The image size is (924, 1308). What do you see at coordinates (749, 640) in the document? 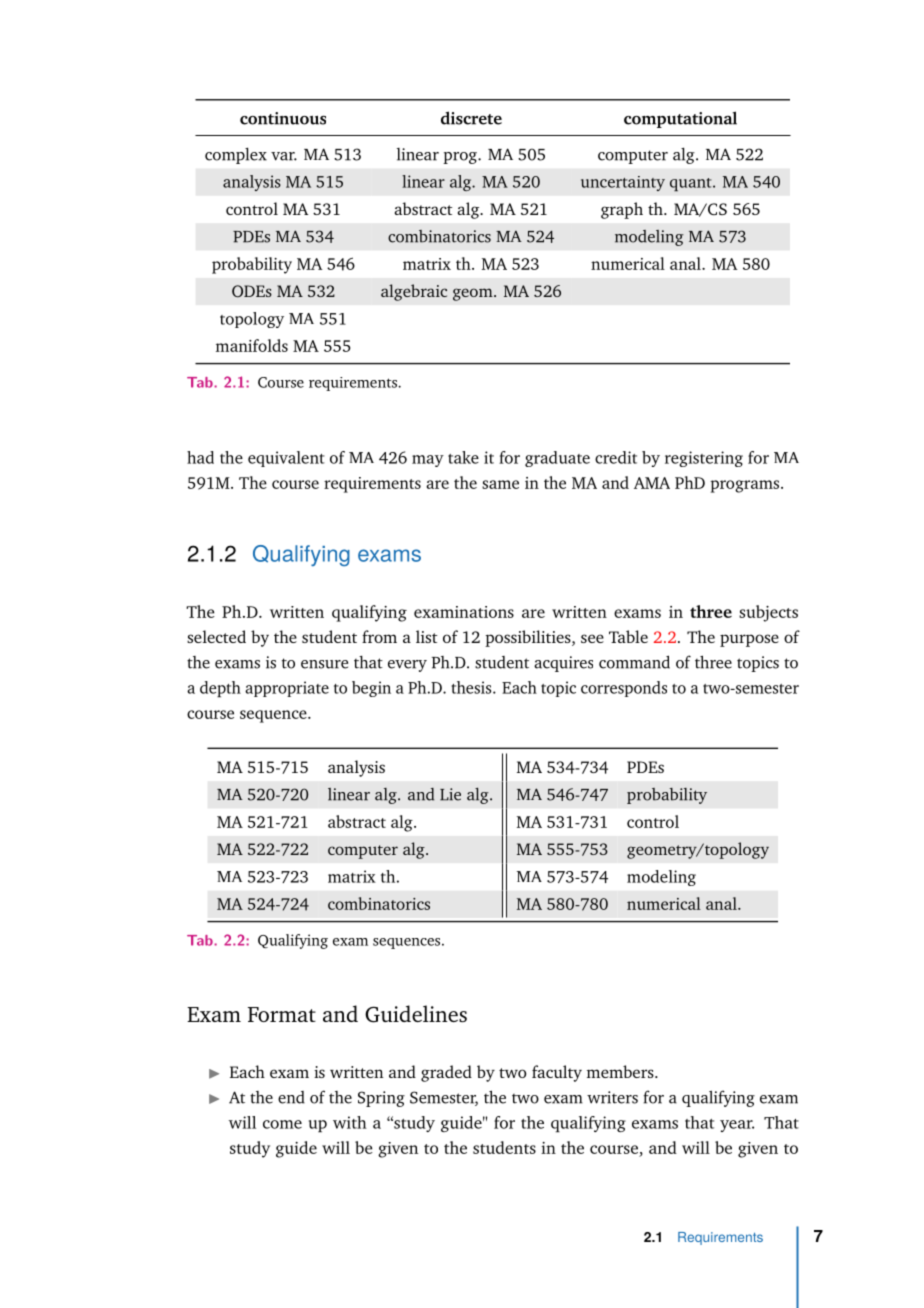
I see `purpose` at bounding box center [749, 640].
